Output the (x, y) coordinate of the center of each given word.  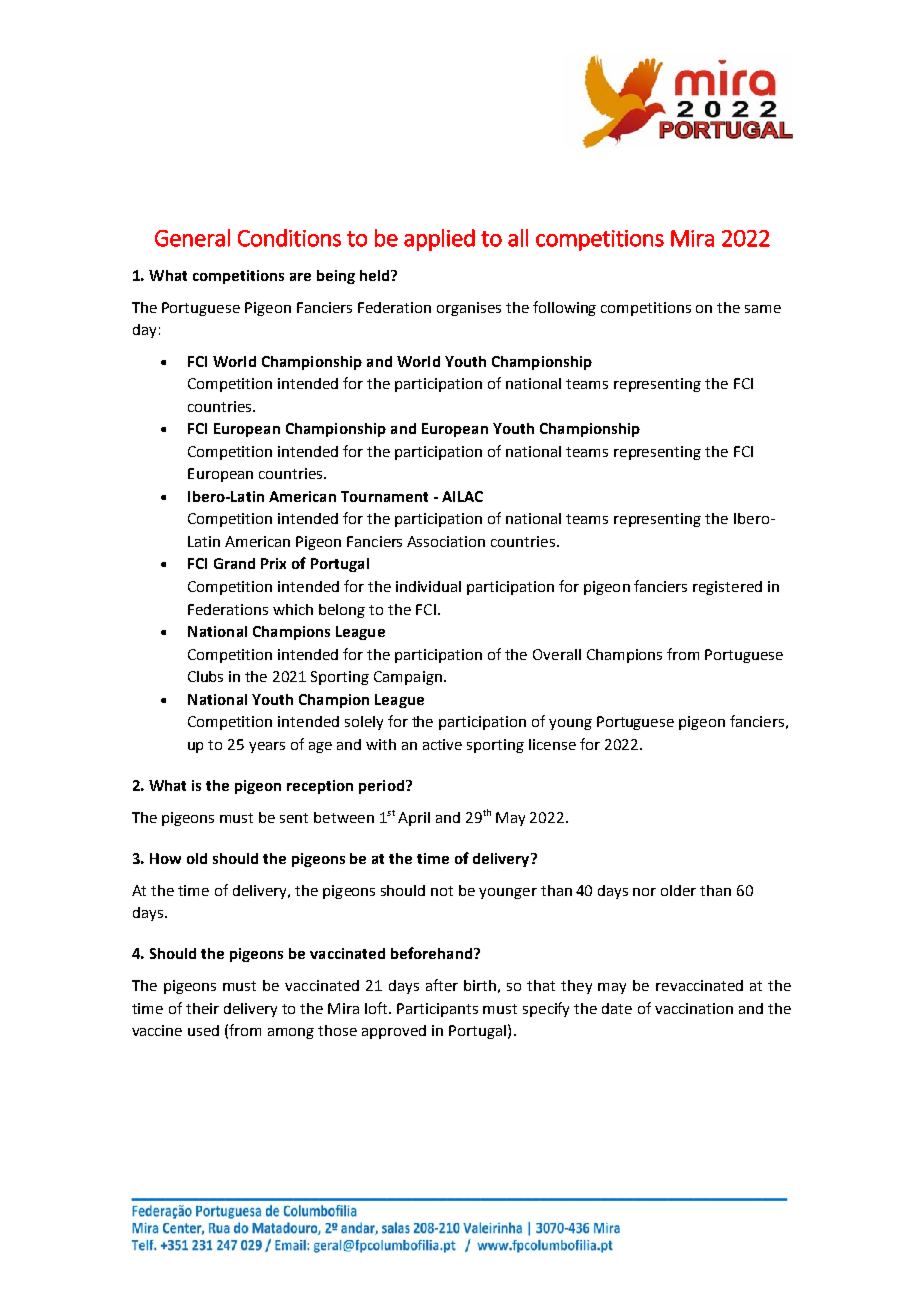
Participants (437, 1010)
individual (428, 586)
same (763, 309)
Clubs (205, 676)
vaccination (694, 1008)
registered (727, 588)
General (192, 238)
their (202, 1008)
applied (439, 240)
